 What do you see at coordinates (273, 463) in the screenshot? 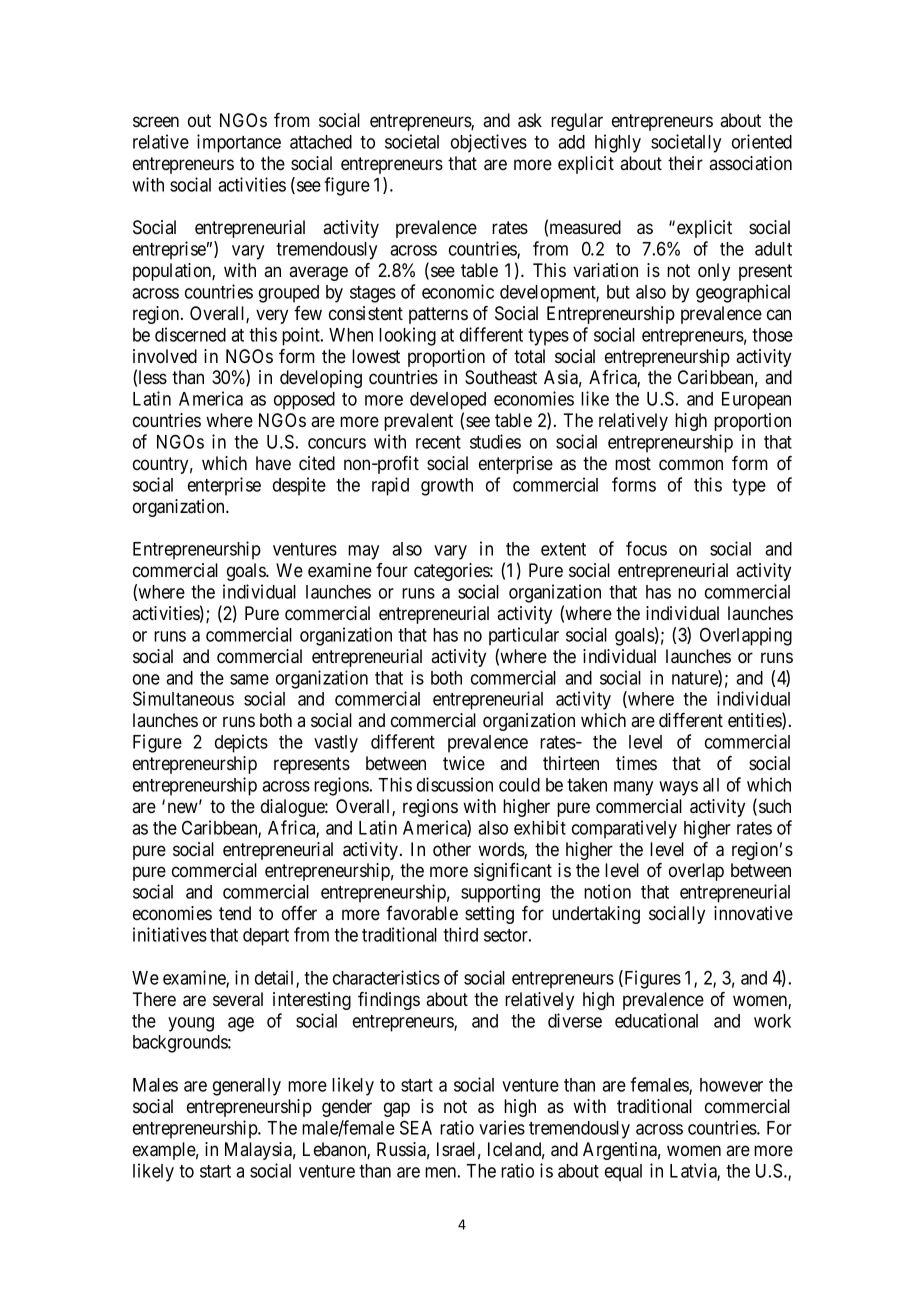
I see `have` at bounding box center [273, 463].
